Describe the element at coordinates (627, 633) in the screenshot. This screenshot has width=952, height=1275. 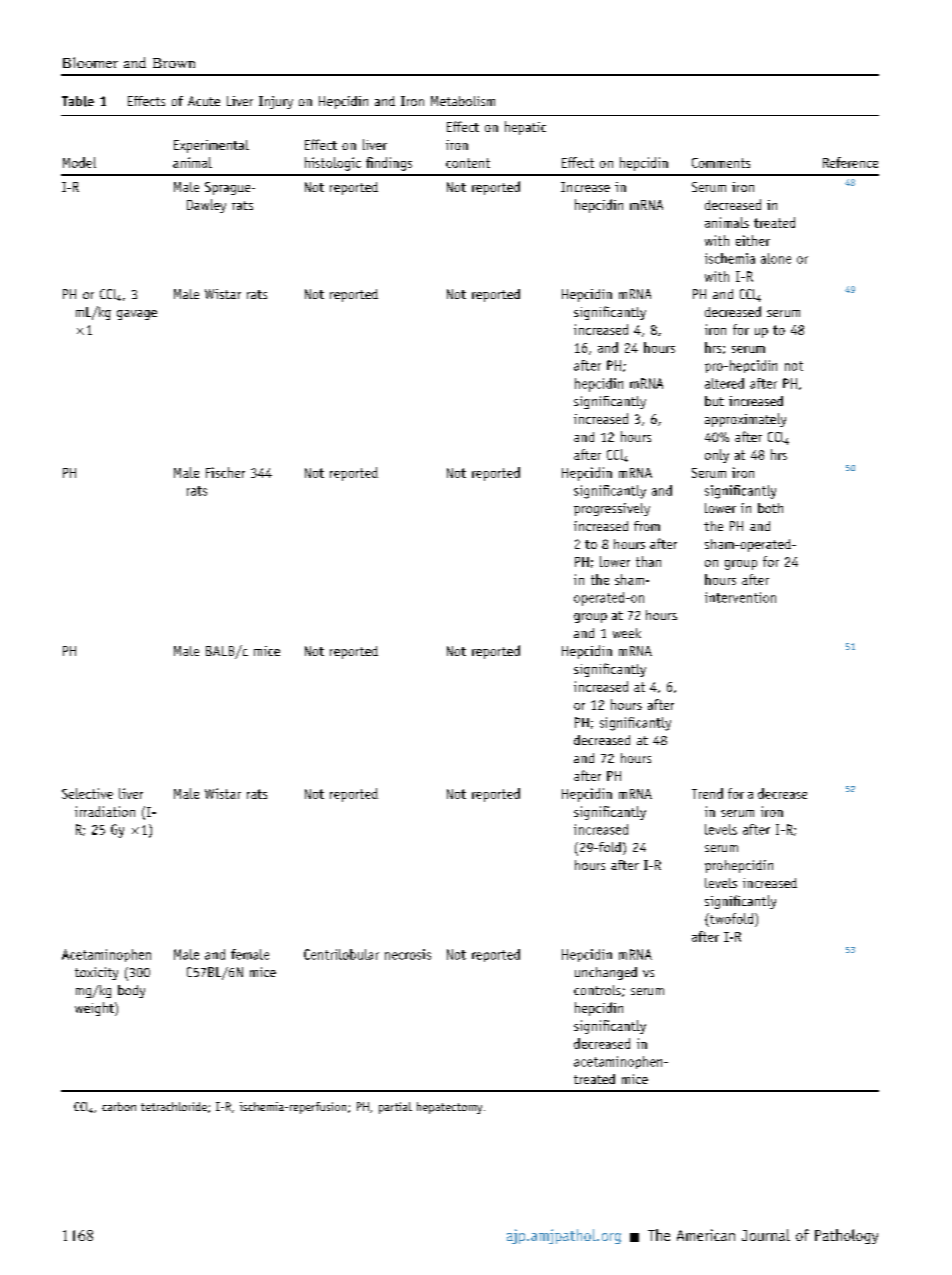
I see `week` at that location.
